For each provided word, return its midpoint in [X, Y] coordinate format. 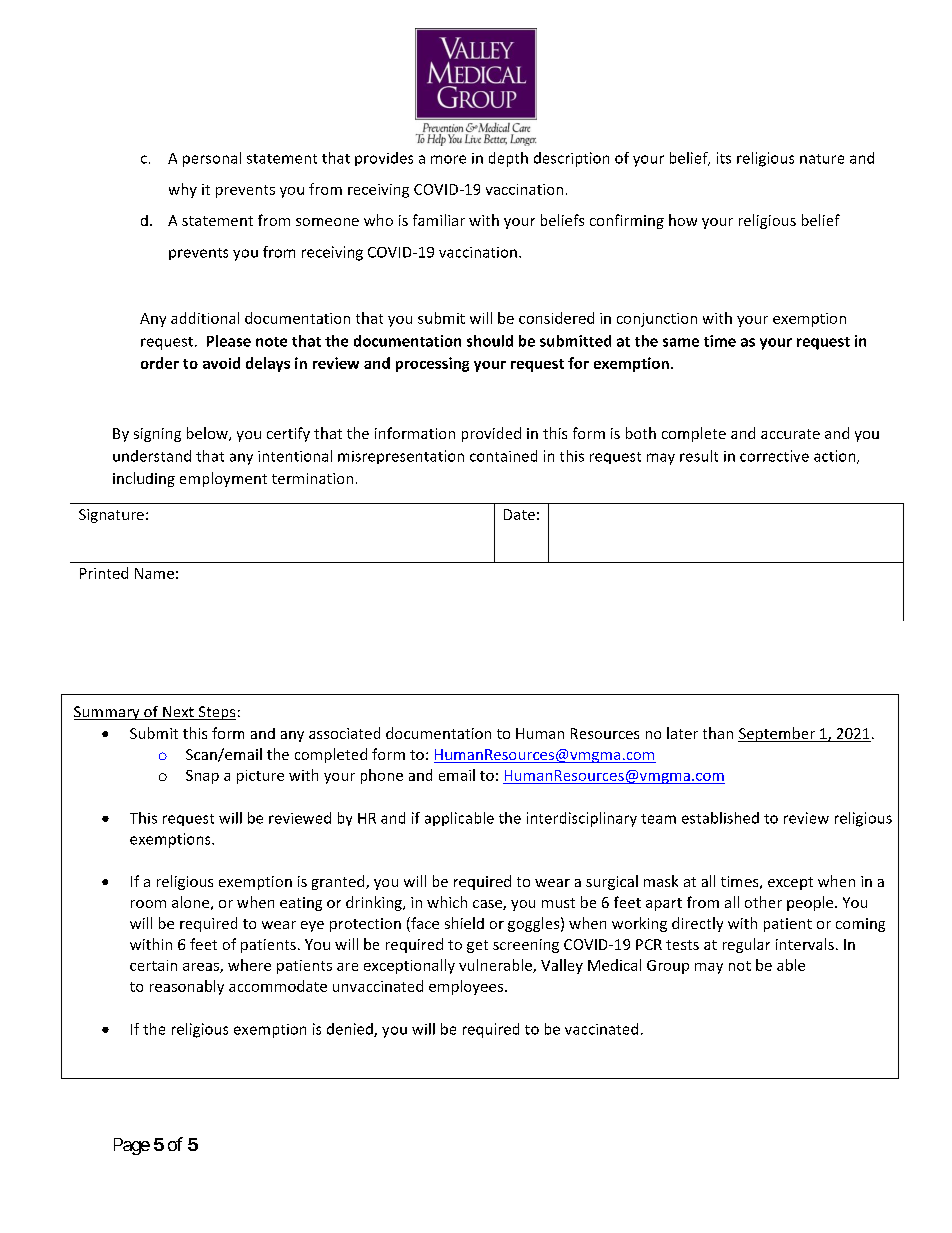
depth [508, 159]
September [777, 734]
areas [202, 968]
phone [382, 776]
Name [154, 573]
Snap [202, 777]
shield [464, 923]
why [183, 190]
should [490, 341]
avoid [221, 363]
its [724, 158]
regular [746, 945]
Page [132, 1146]
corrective [774, 456]
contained [503, 456]
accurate [790, 434]
